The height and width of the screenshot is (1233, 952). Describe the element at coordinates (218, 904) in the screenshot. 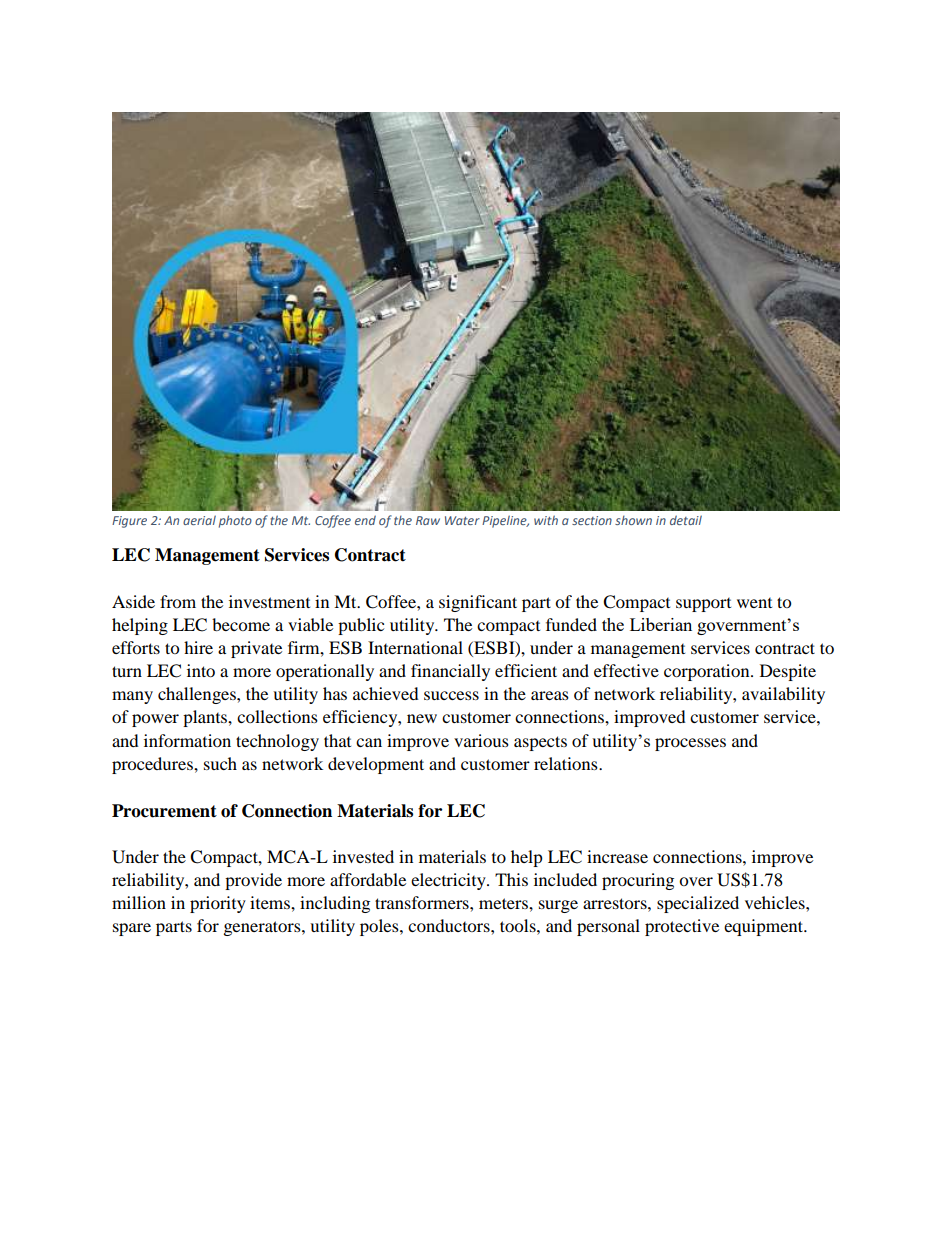

I see `priority` at that location.
